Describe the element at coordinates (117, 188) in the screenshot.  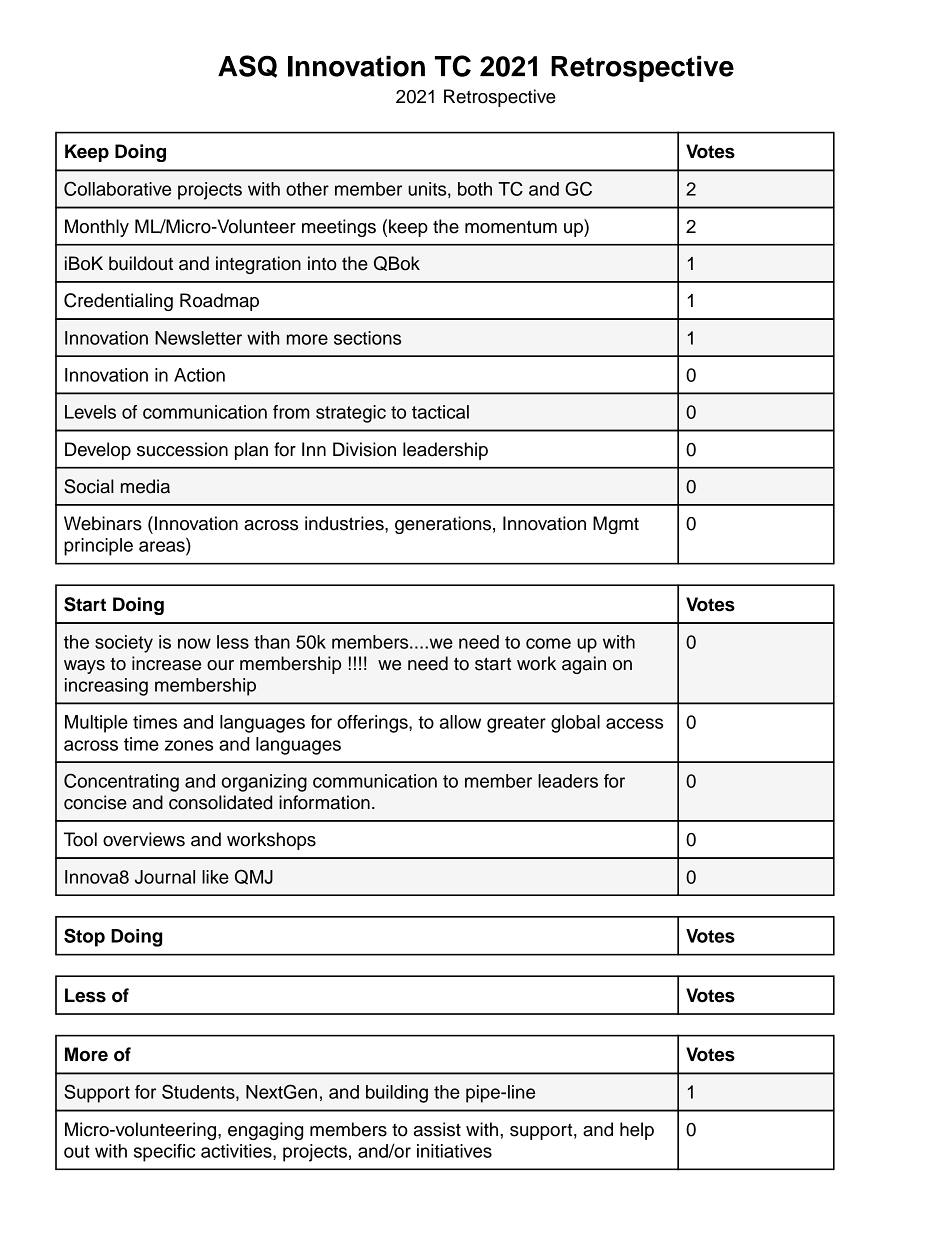
I see `Collaborative` at that location.
